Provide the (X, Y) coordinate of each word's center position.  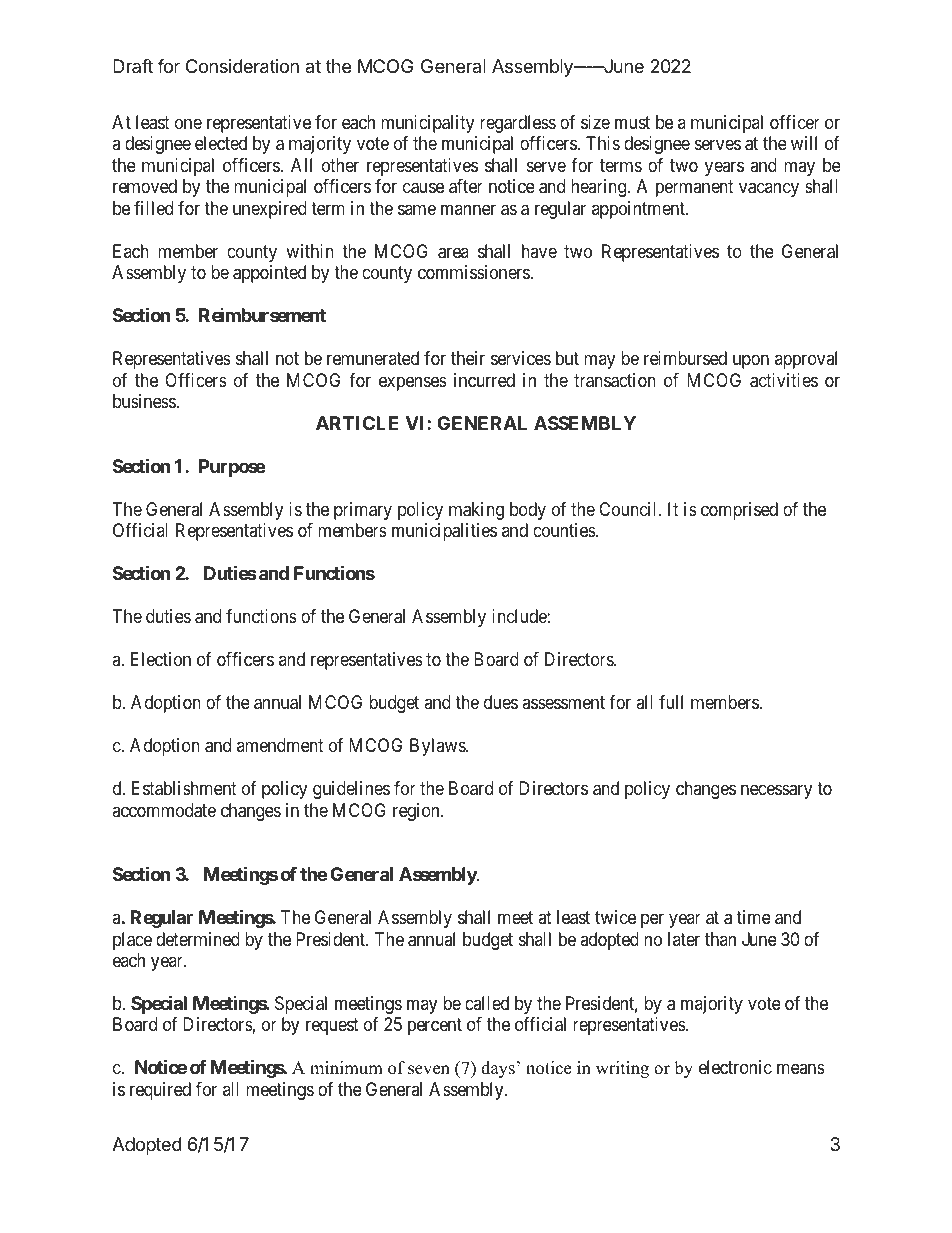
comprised (739, 511)
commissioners (474, 272)
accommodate (164, 810)
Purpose (232, 468)
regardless (518, 124)
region (417, 812)
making (476, 511)
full (671, 702)
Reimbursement (262, 315)
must (632, 122)
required (160, 1091)
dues (501, 702)
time (753, 917)
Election (161, 659)
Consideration (242, 66)
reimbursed (685, 358)
